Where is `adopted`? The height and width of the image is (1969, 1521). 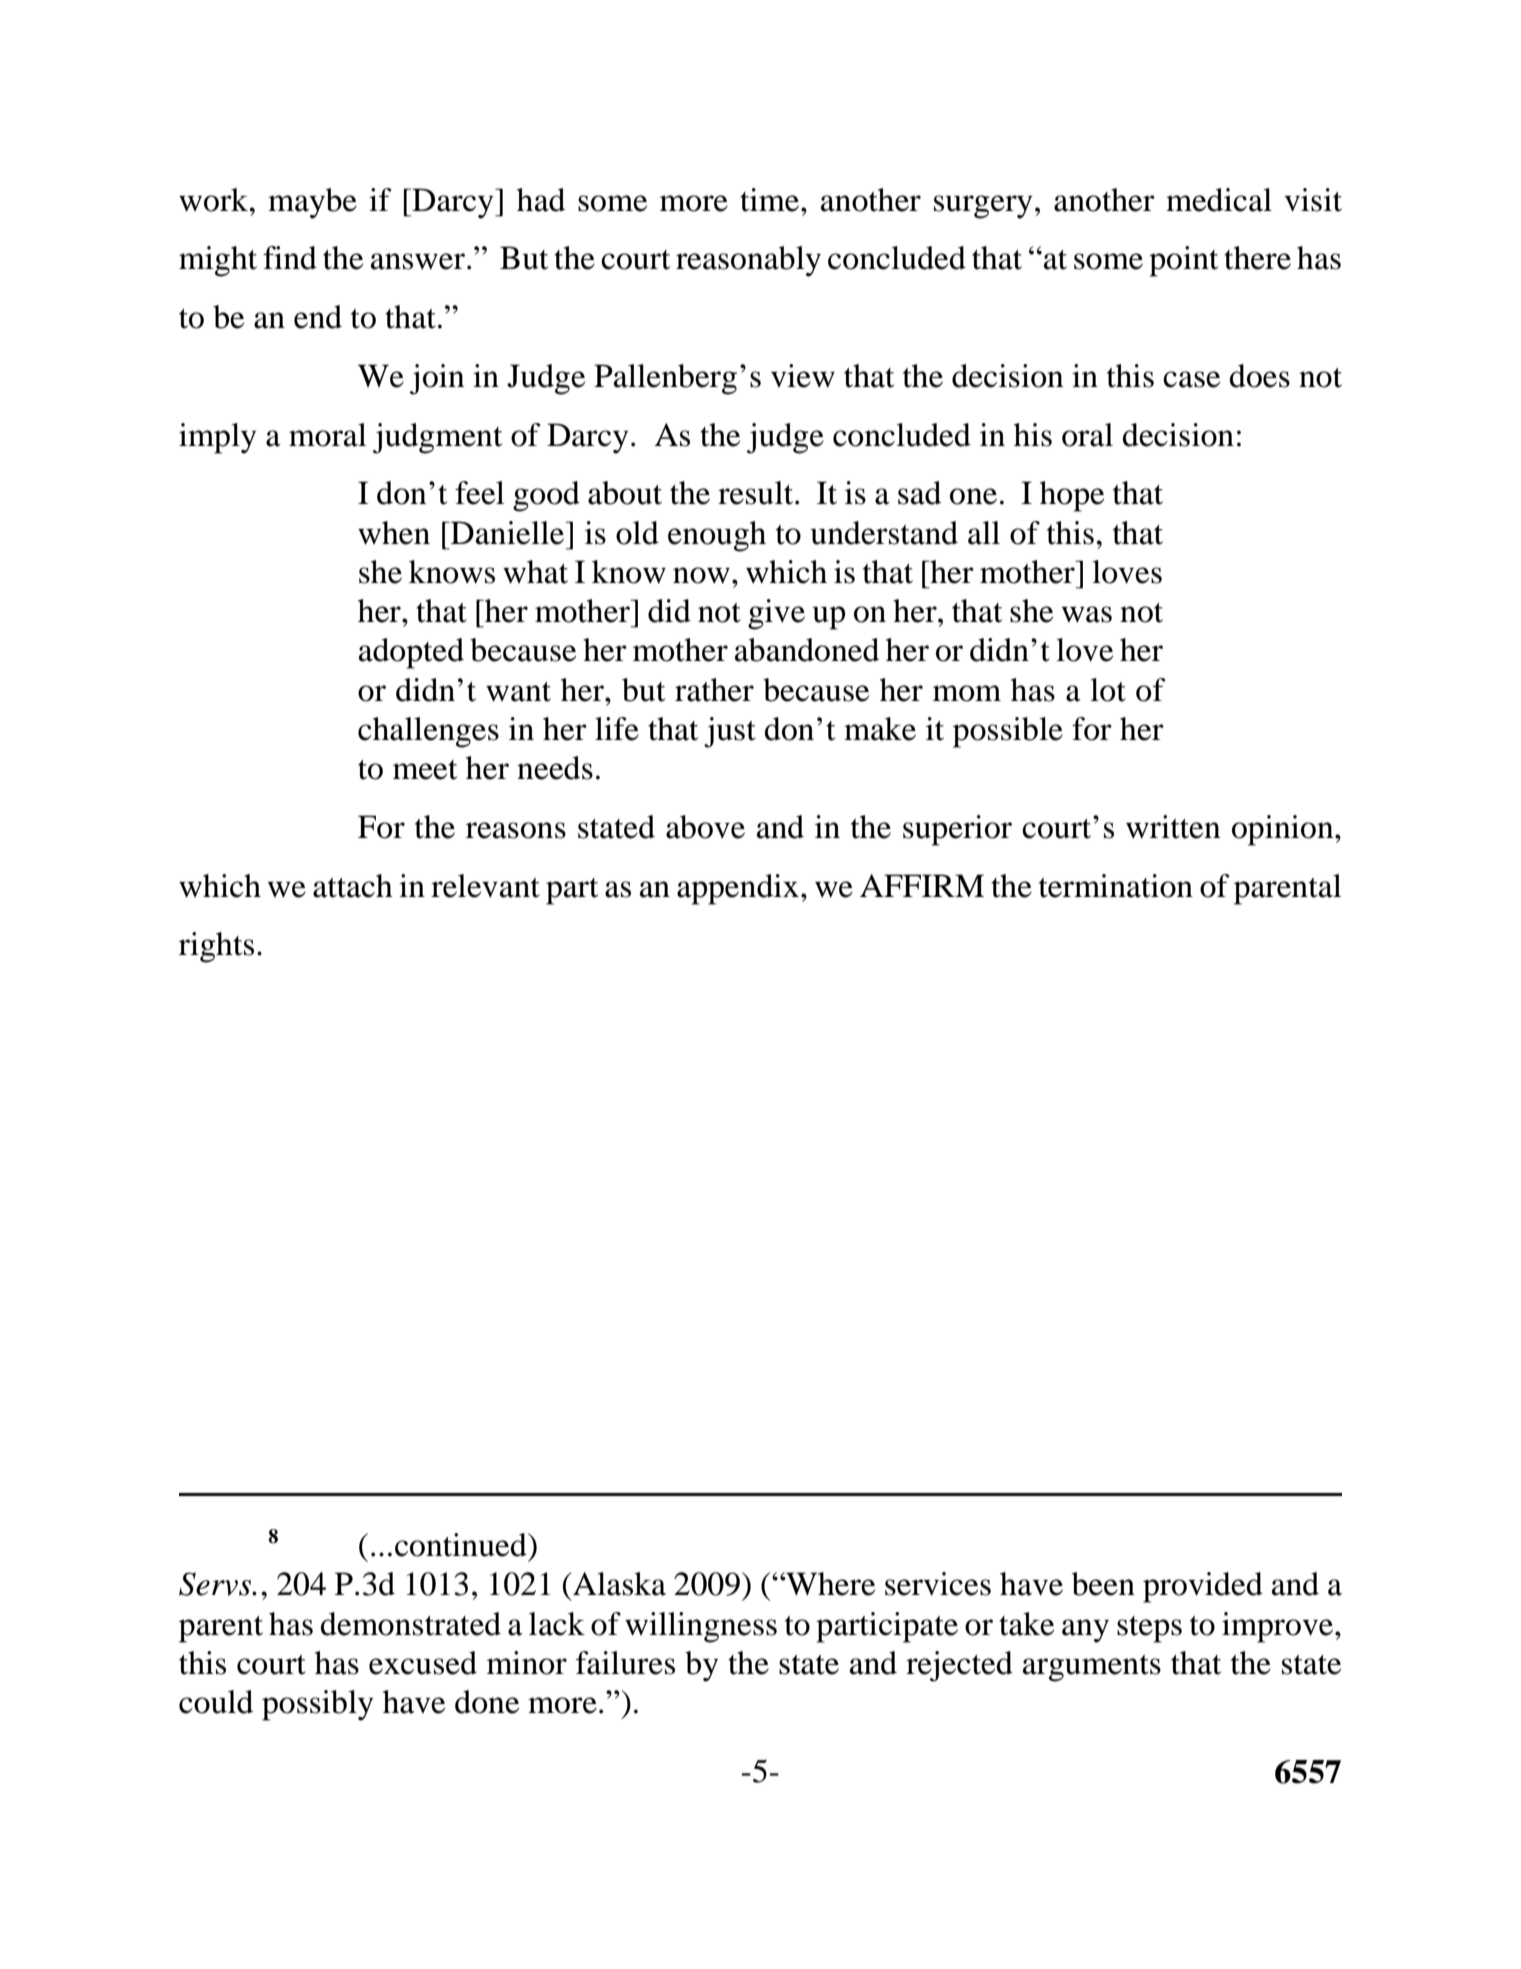
adopted is located at coordinates (411, 653).
